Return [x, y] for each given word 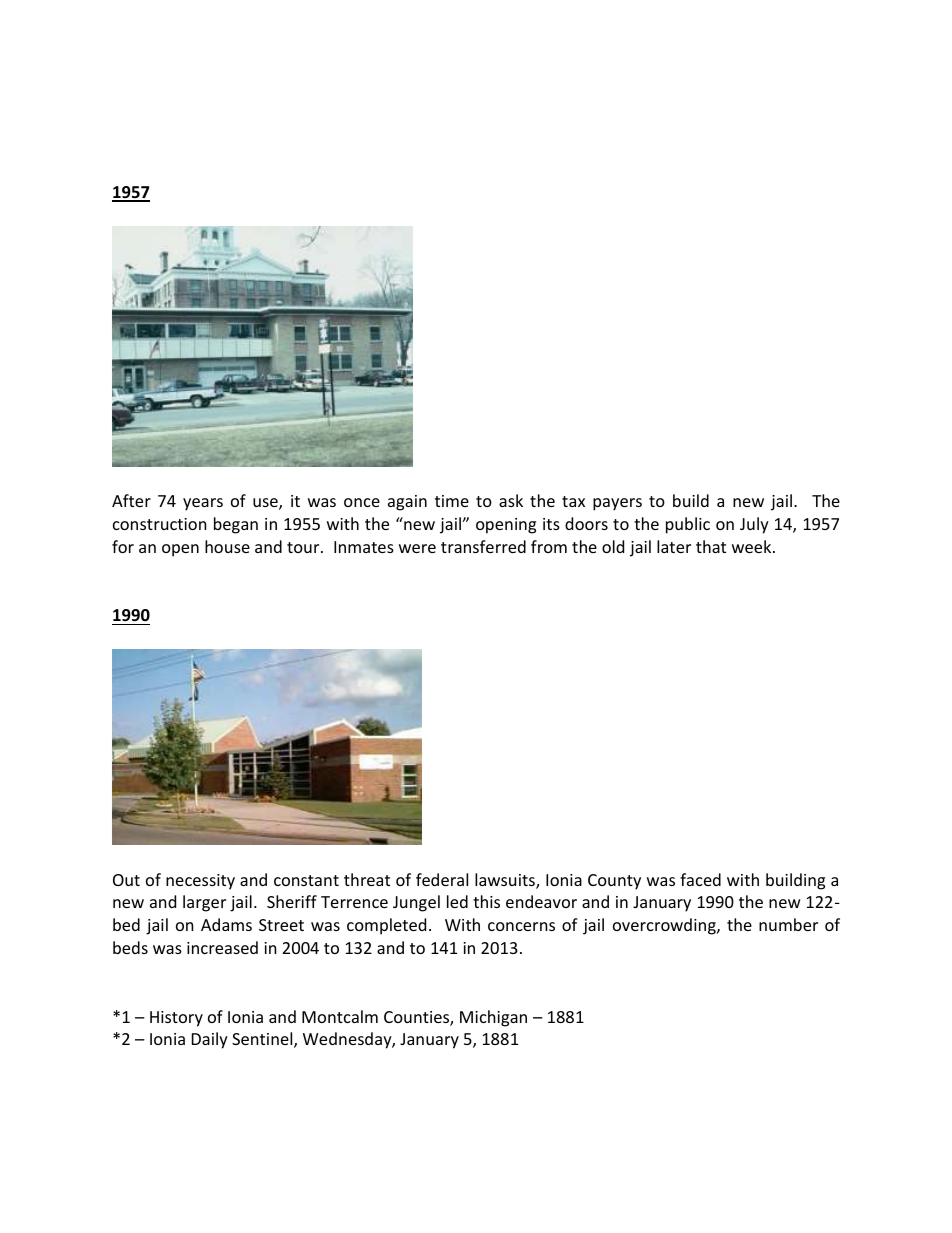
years [203, 504]
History [176, 1019]
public [688, 525]
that [711, 546]
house [227, 546]
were [417, 548]
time [452, 501]
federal [442, 879]
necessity [200, 882]
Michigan [493, 1018]
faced [700, 879]
